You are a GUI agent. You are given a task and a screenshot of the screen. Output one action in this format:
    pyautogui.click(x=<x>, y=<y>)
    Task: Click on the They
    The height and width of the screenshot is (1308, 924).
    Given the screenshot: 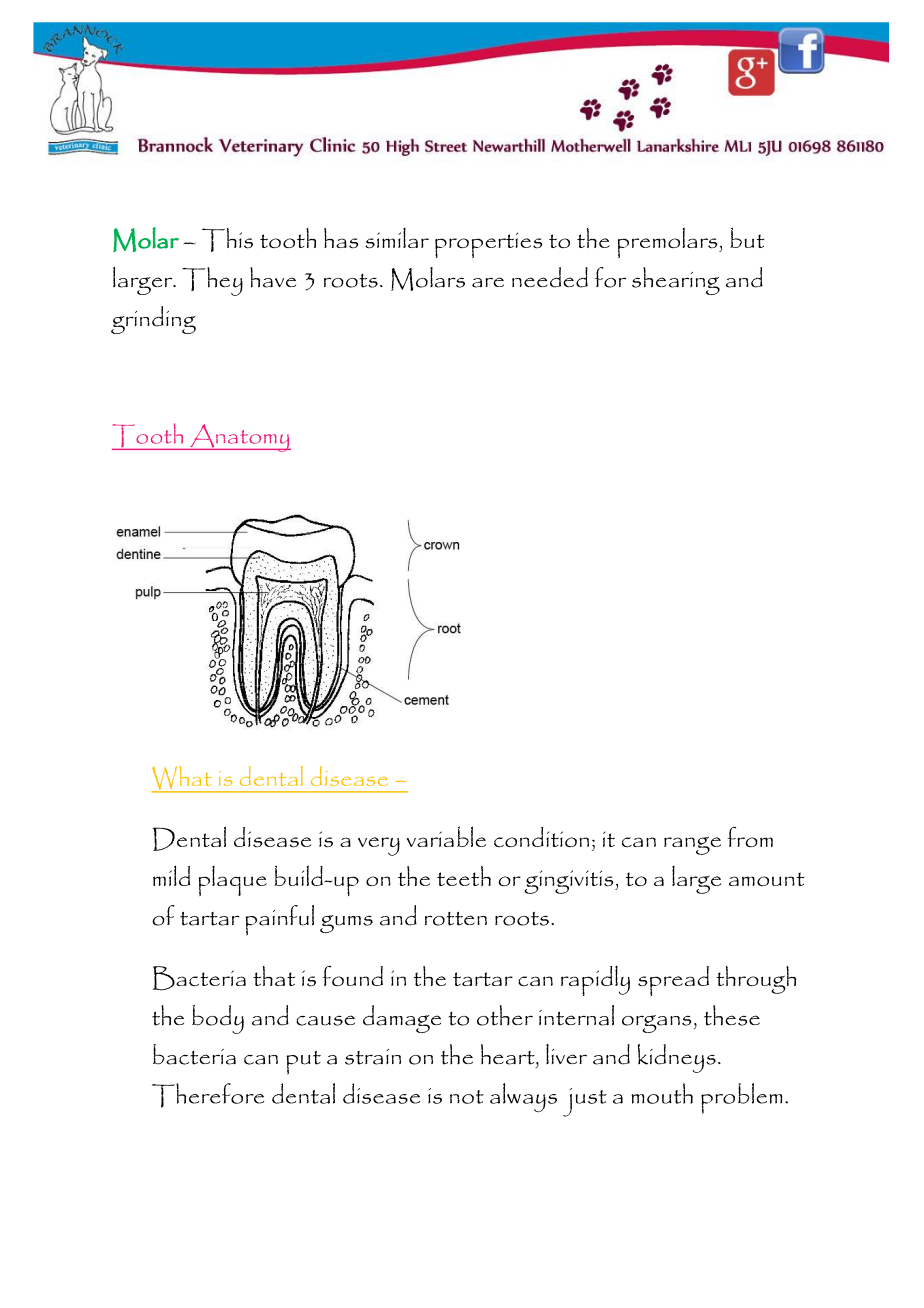 What is the action you would take?
    pyautogui.click(x=212, y=281)
